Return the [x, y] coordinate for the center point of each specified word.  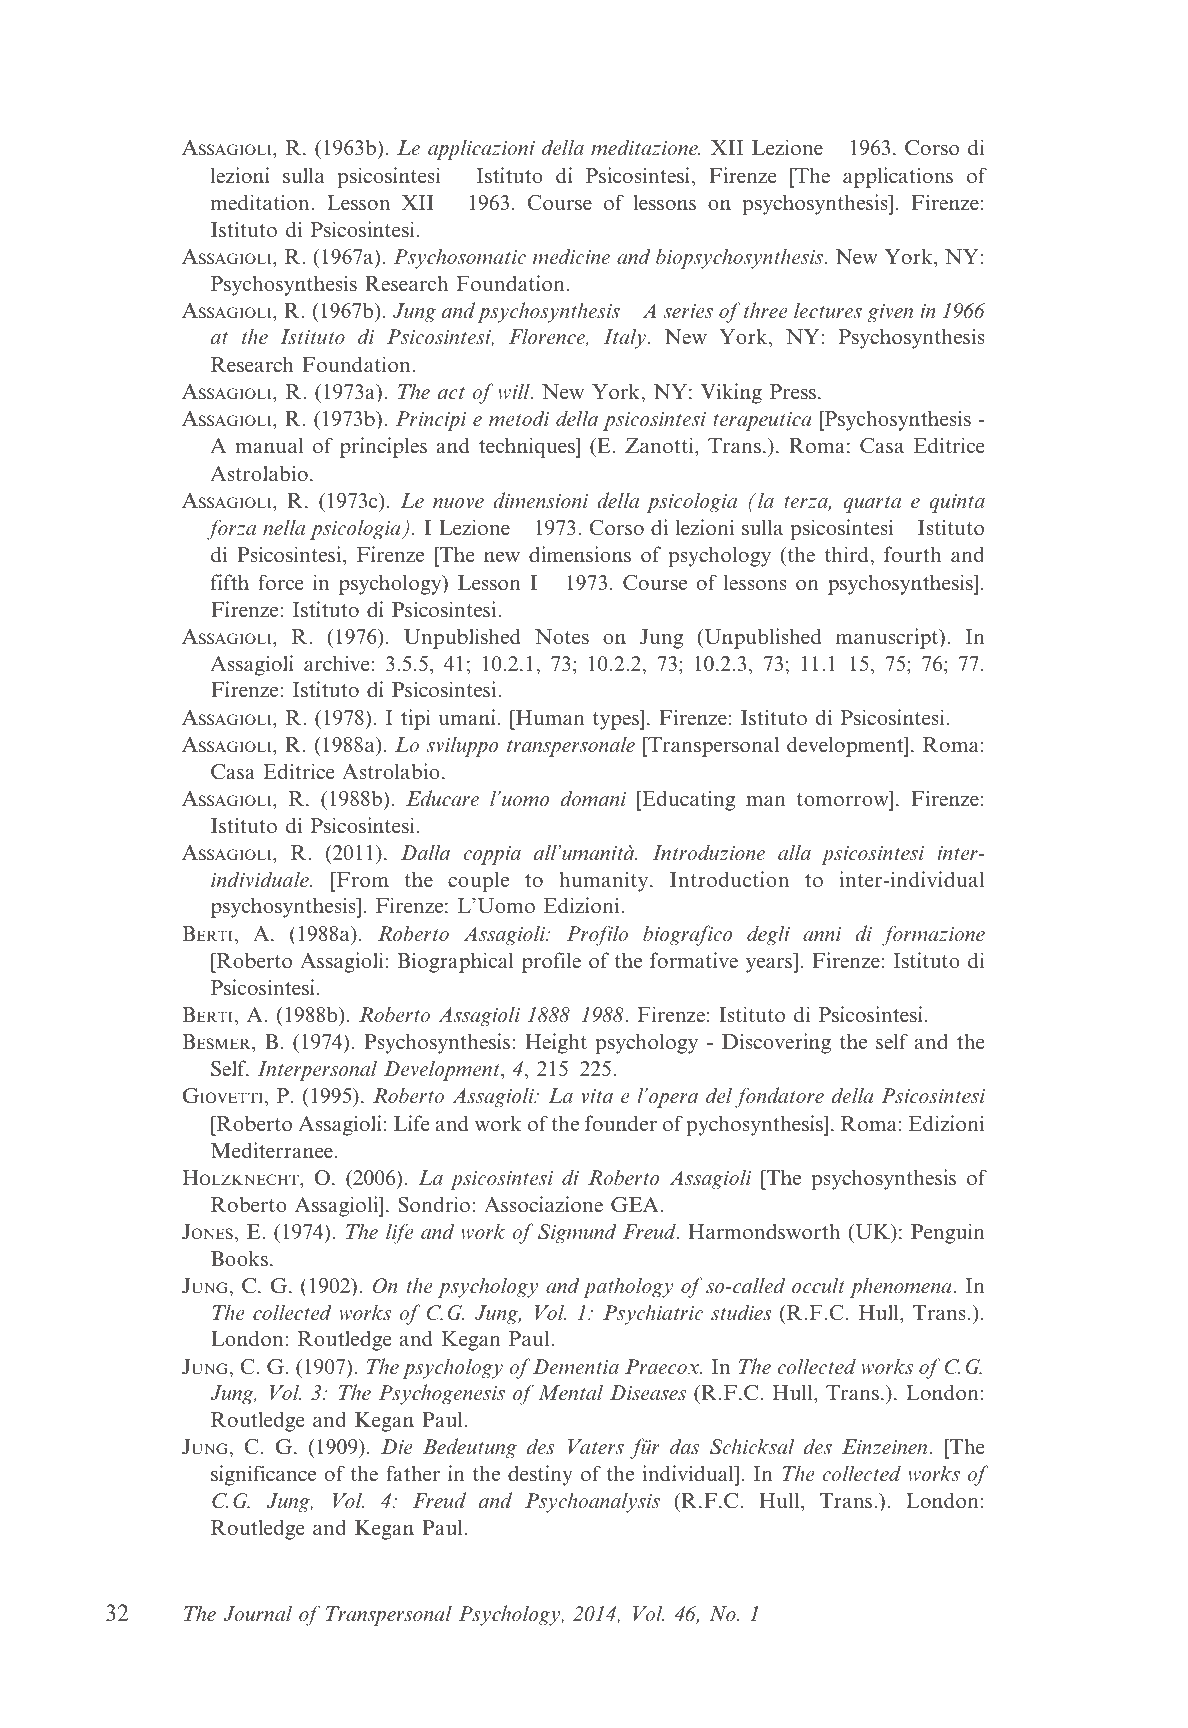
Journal [257, 1613]
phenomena [902, 1287]
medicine [571, 256]
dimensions [580, 554]
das [684, 1446]
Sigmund [577, 1233]
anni [822, 934]
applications [898, 177]
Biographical [456, 962]
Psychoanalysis [592, 1502]
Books [239, 1258]
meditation [261, 202]
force [280, 582]
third [848, 554]
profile [551, 962]
